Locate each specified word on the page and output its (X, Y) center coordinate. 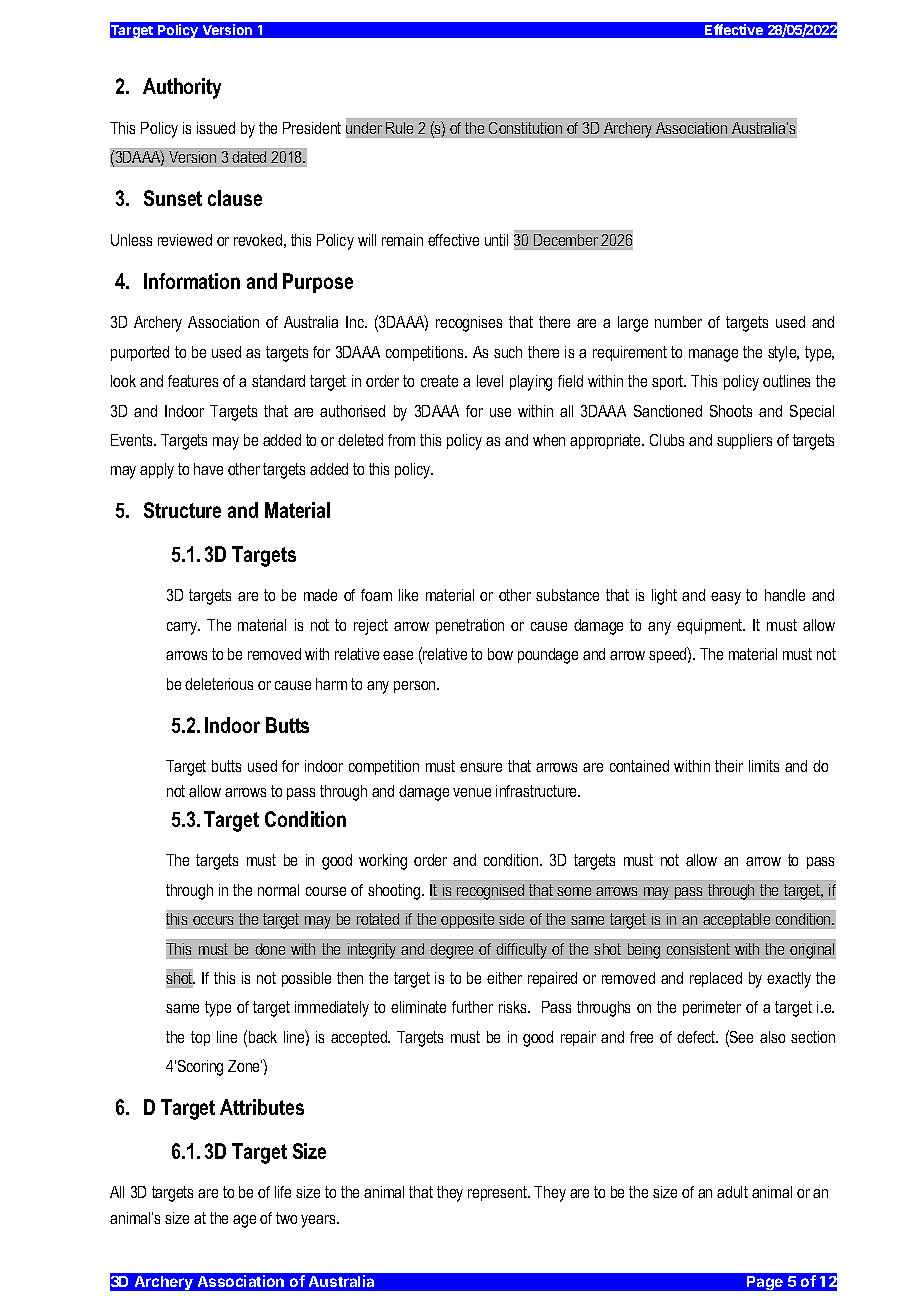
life (283, 1192)
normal (278, 890)
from (401, 440)
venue (472, 792)
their (729, 766)
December (566, 240)
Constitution (525, 128)
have (208, 469)
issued (216, 128)
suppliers (744, 441)
